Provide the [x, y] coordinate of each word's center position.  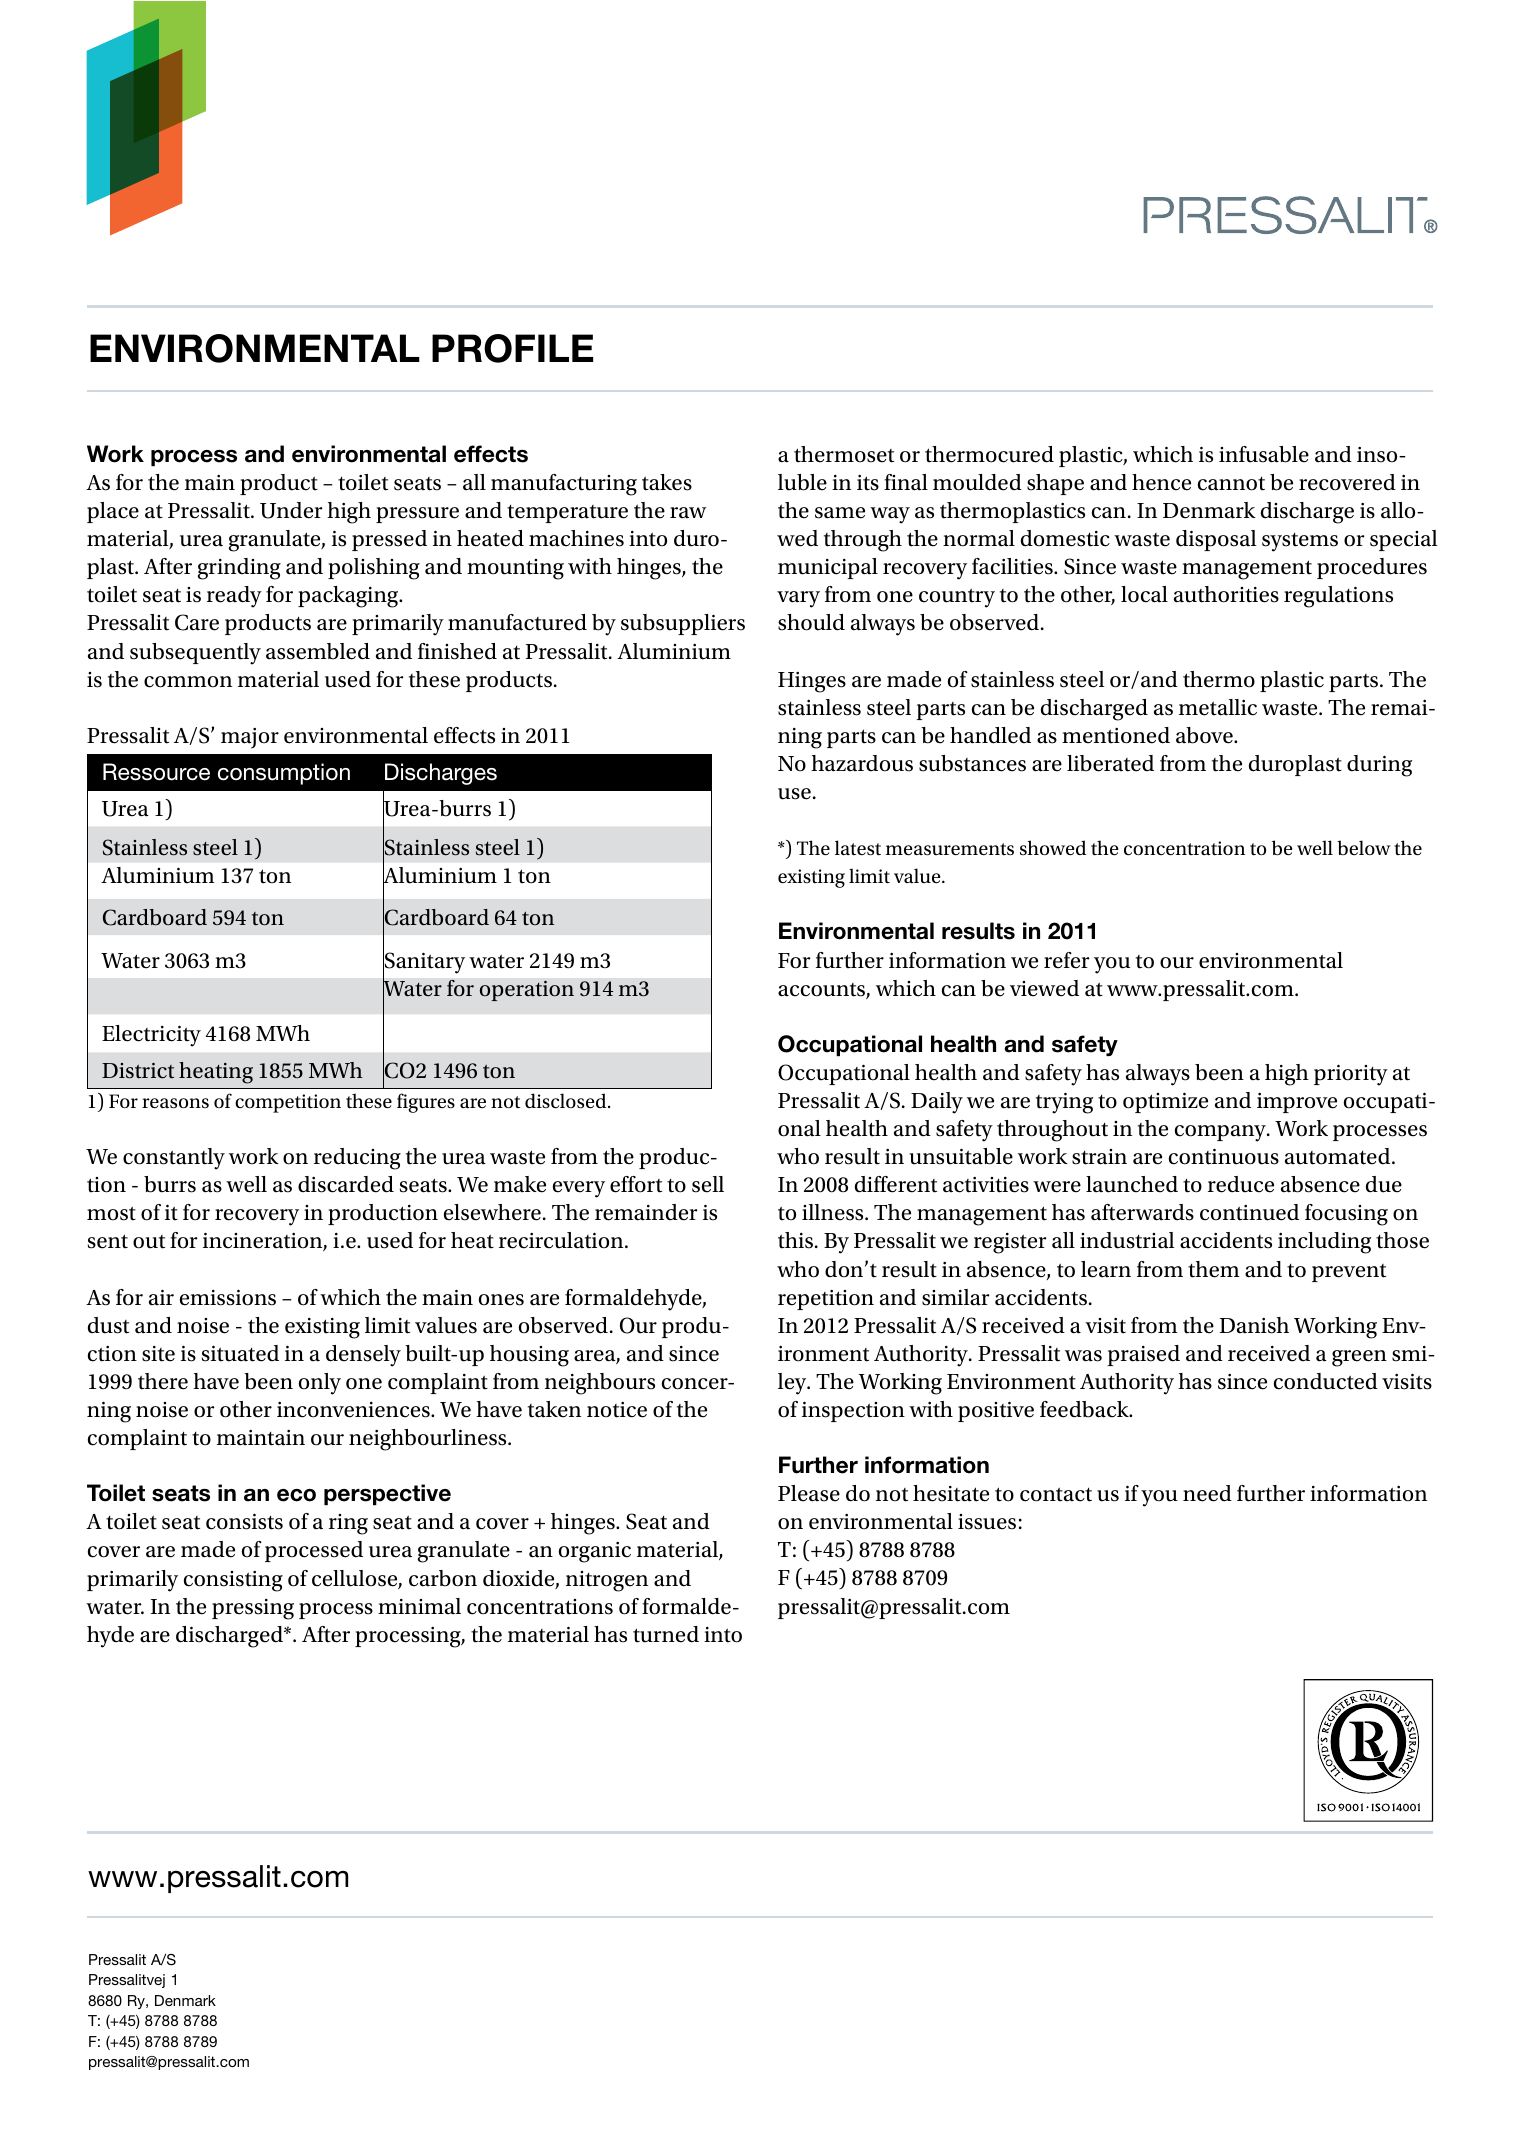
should [811, 622]
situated [240, 1353]
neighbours [600, 1384]
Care [197, 622]
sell [708, 1184]
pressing [253, 1609]
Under [291, 510]
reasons [175, 1103]
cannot [1231, 484]
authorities [1226, 594]
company [1221, 1133]
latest [858, 848]
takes [667, 482]
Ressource [156, 772]
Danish [1254, 1325]
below [1363, 847]
